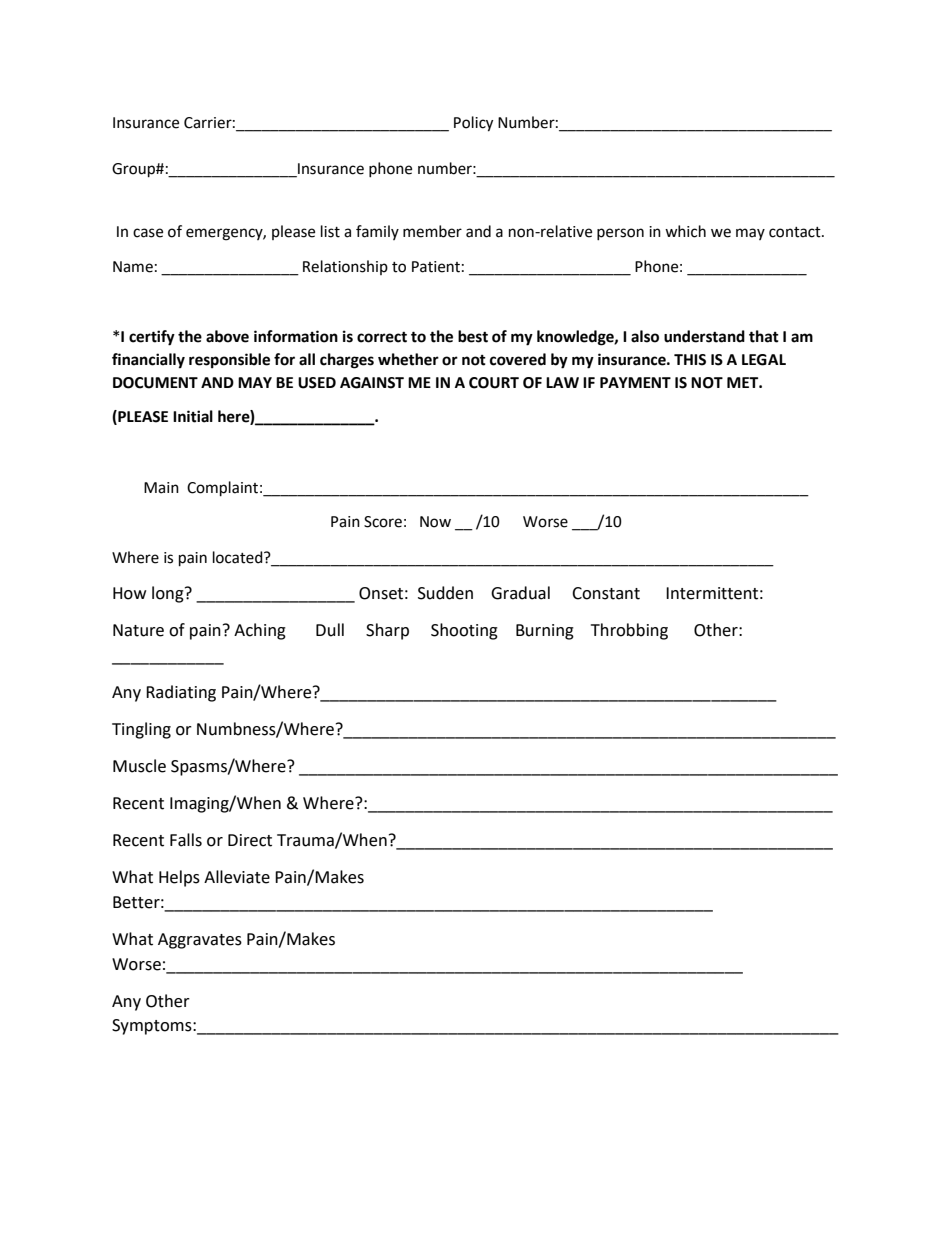  Describe the element at coordinates (148, 233) in the image. I see `case` at that location.
